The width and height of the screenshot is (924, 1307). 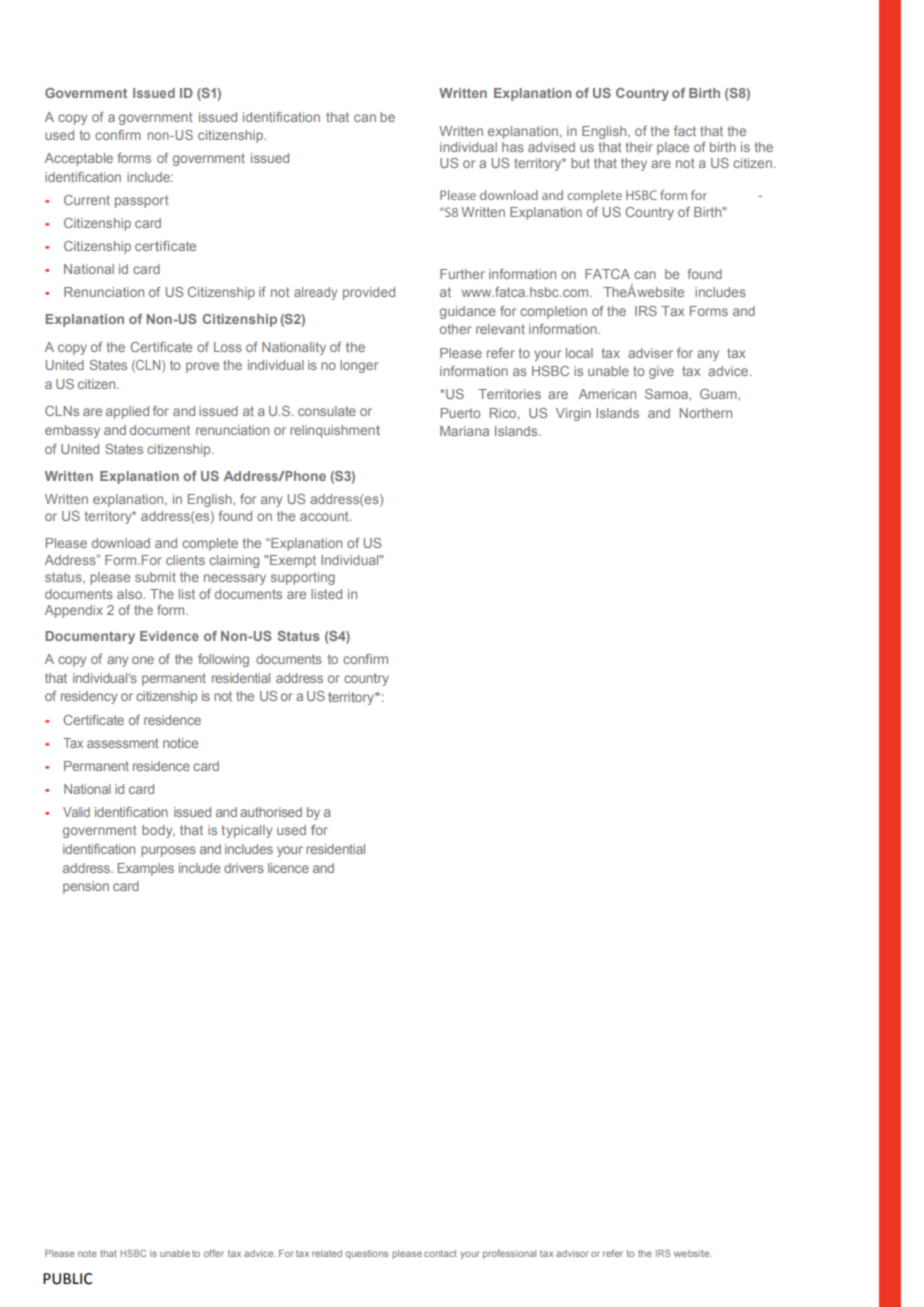 I want to click on passport, so click(x=142, y=201).
